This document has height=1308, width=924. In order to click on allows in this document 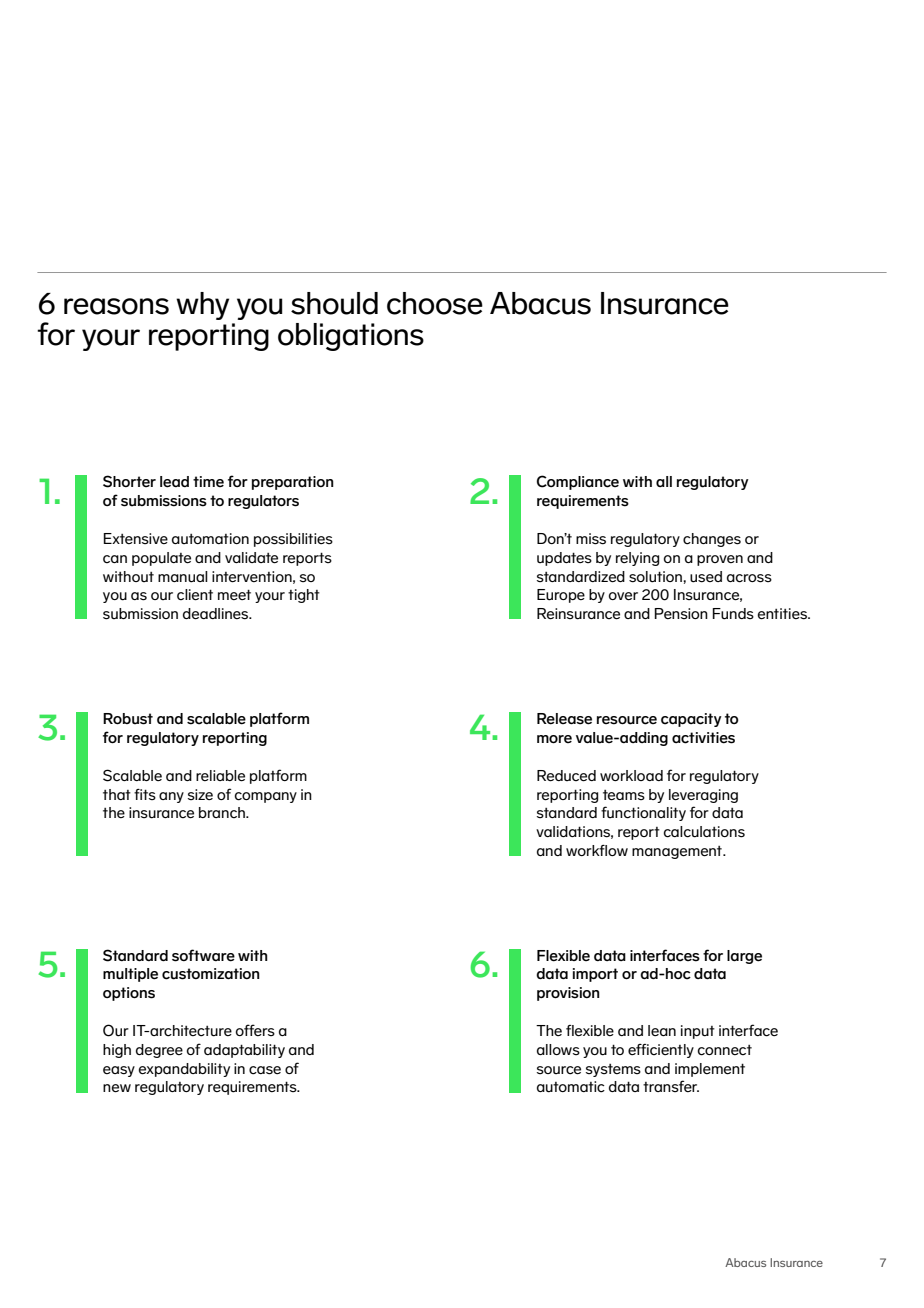, I will do `click(558, 1049)`.
